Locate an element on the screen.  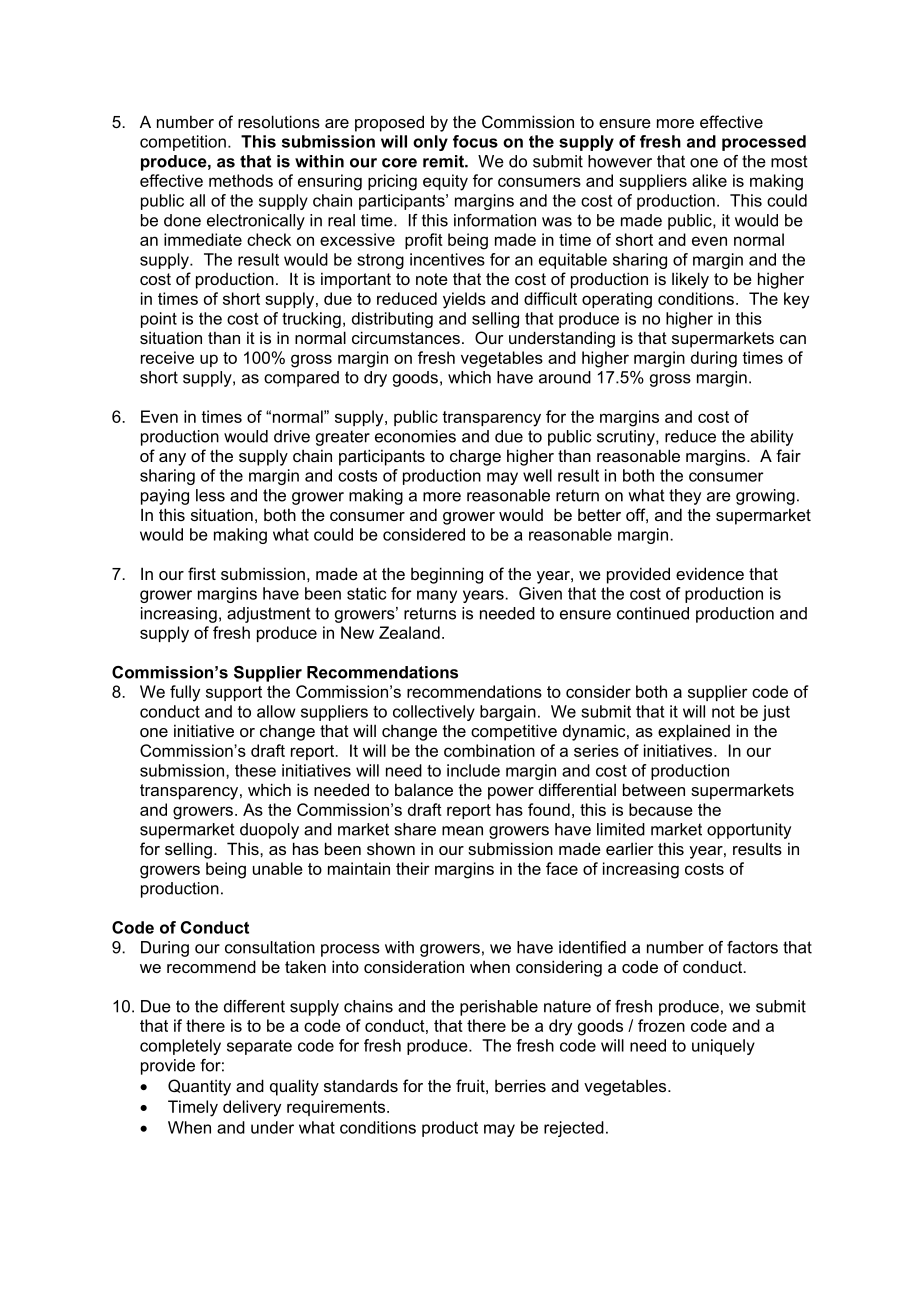
support is located at coordinates (234, 693).
